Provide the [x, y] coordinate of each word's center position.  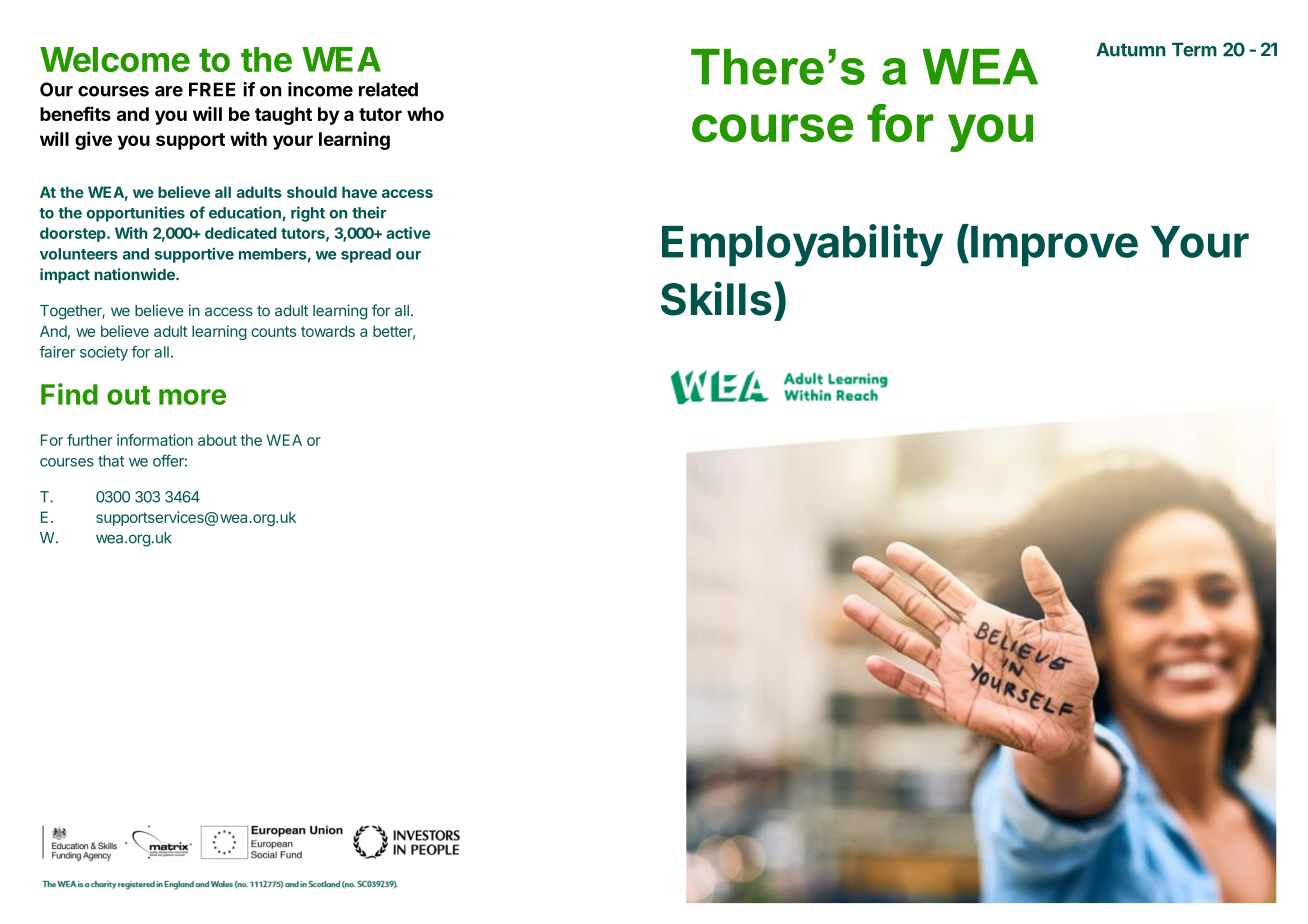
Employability [802, 245]
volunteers [79, 254]
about [217, 440]
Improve [1054, 246]
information [155, 440]
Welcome [115, 59]
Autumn [1131, 49]
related [388, 89]
